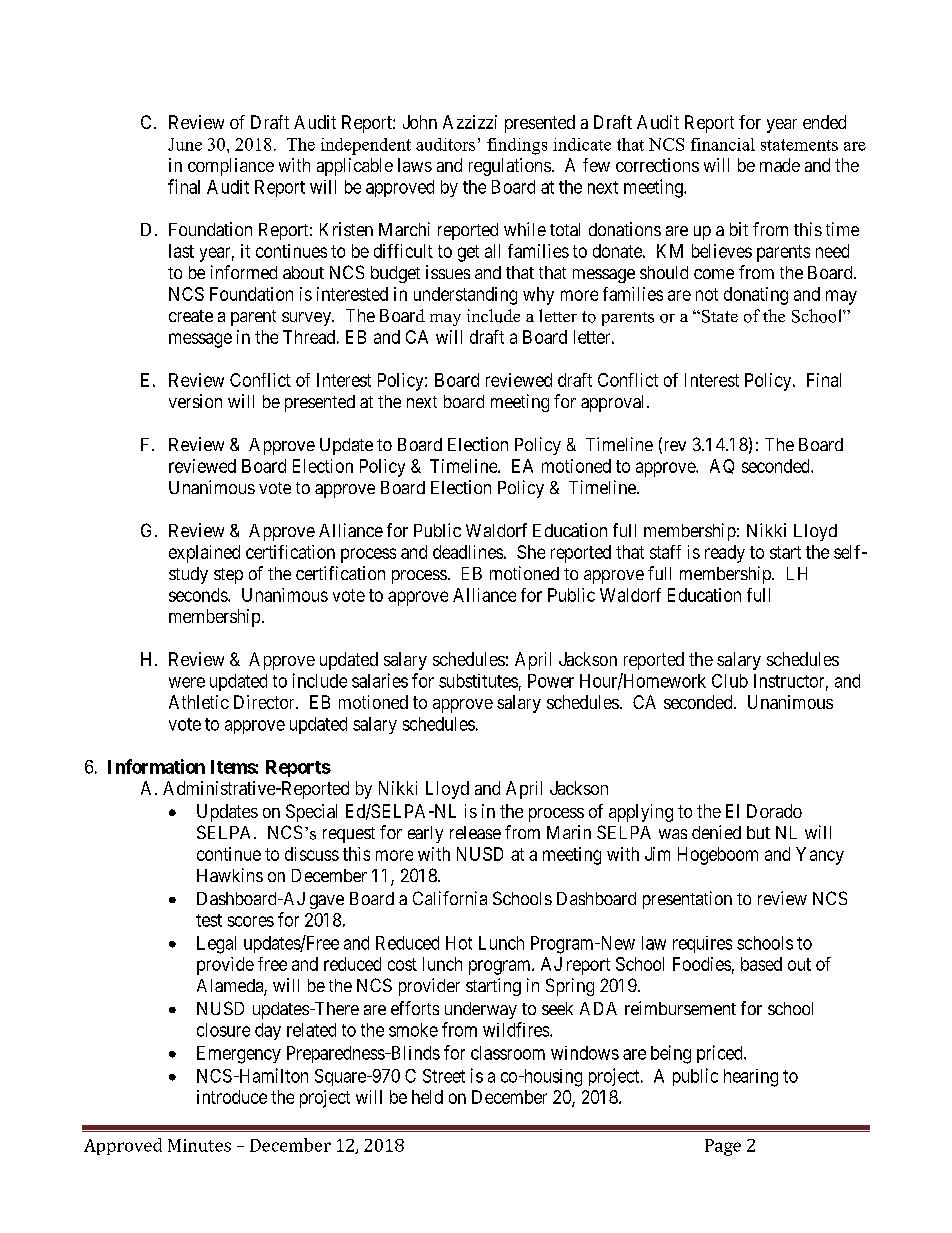 The width and height of the image is (952, 1233). What do you see at coordinates (230, 875) in the image?
I see `Hawkins` at bounding box center [230, 875].
